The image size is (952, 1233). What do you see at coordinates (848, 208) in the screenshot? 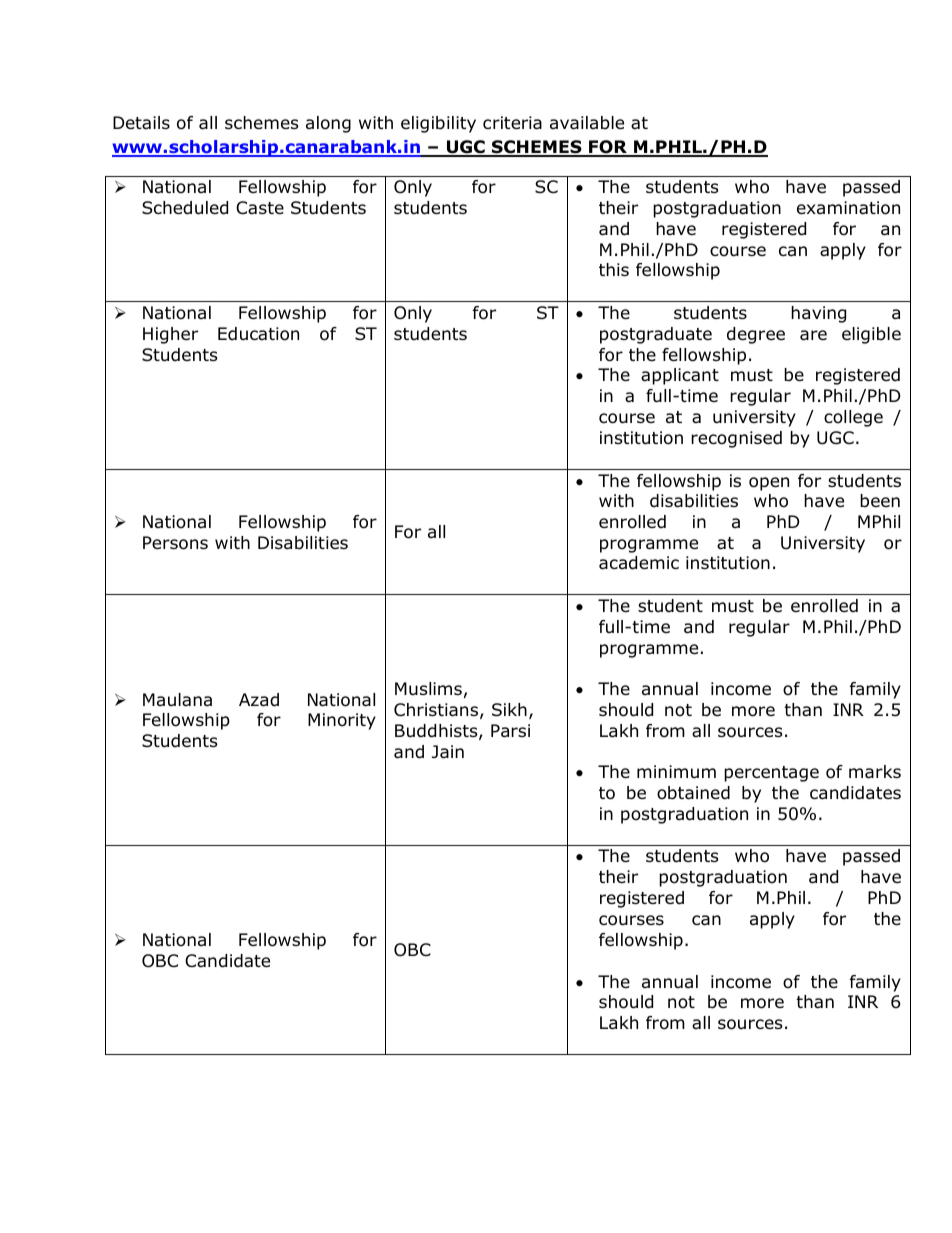
I see `examination` at bounding box center [848, 208].
